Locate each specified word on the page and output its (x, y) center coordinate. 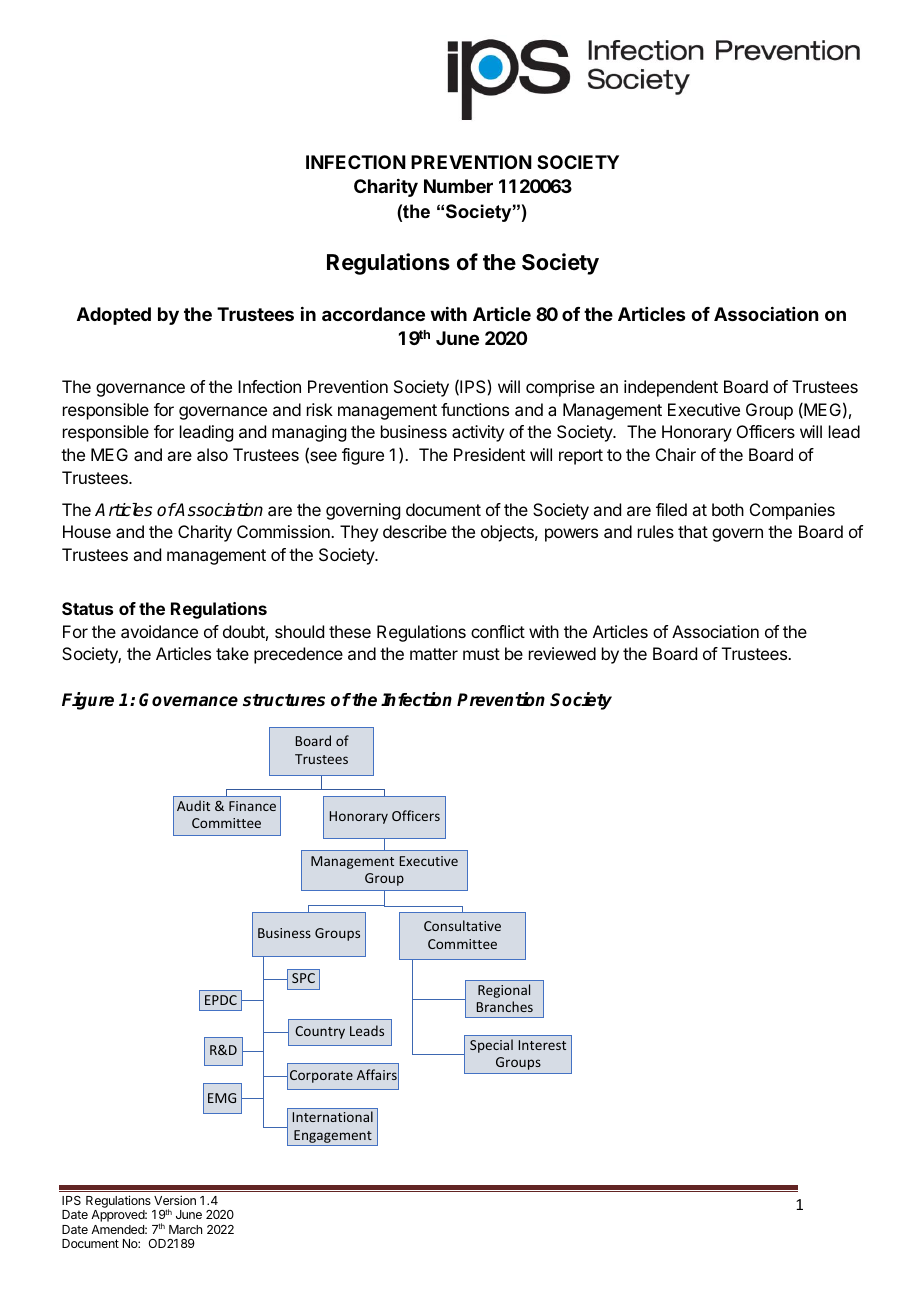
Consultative (462, 925)
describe (415, 531)
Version (175, 1200)
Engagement (333, 1136)
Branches (505, 1006)
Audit (193, 805)
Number (458, 186)
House (87, 531)
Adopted (114, 316)
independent (671, 388)
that (693, 531)
